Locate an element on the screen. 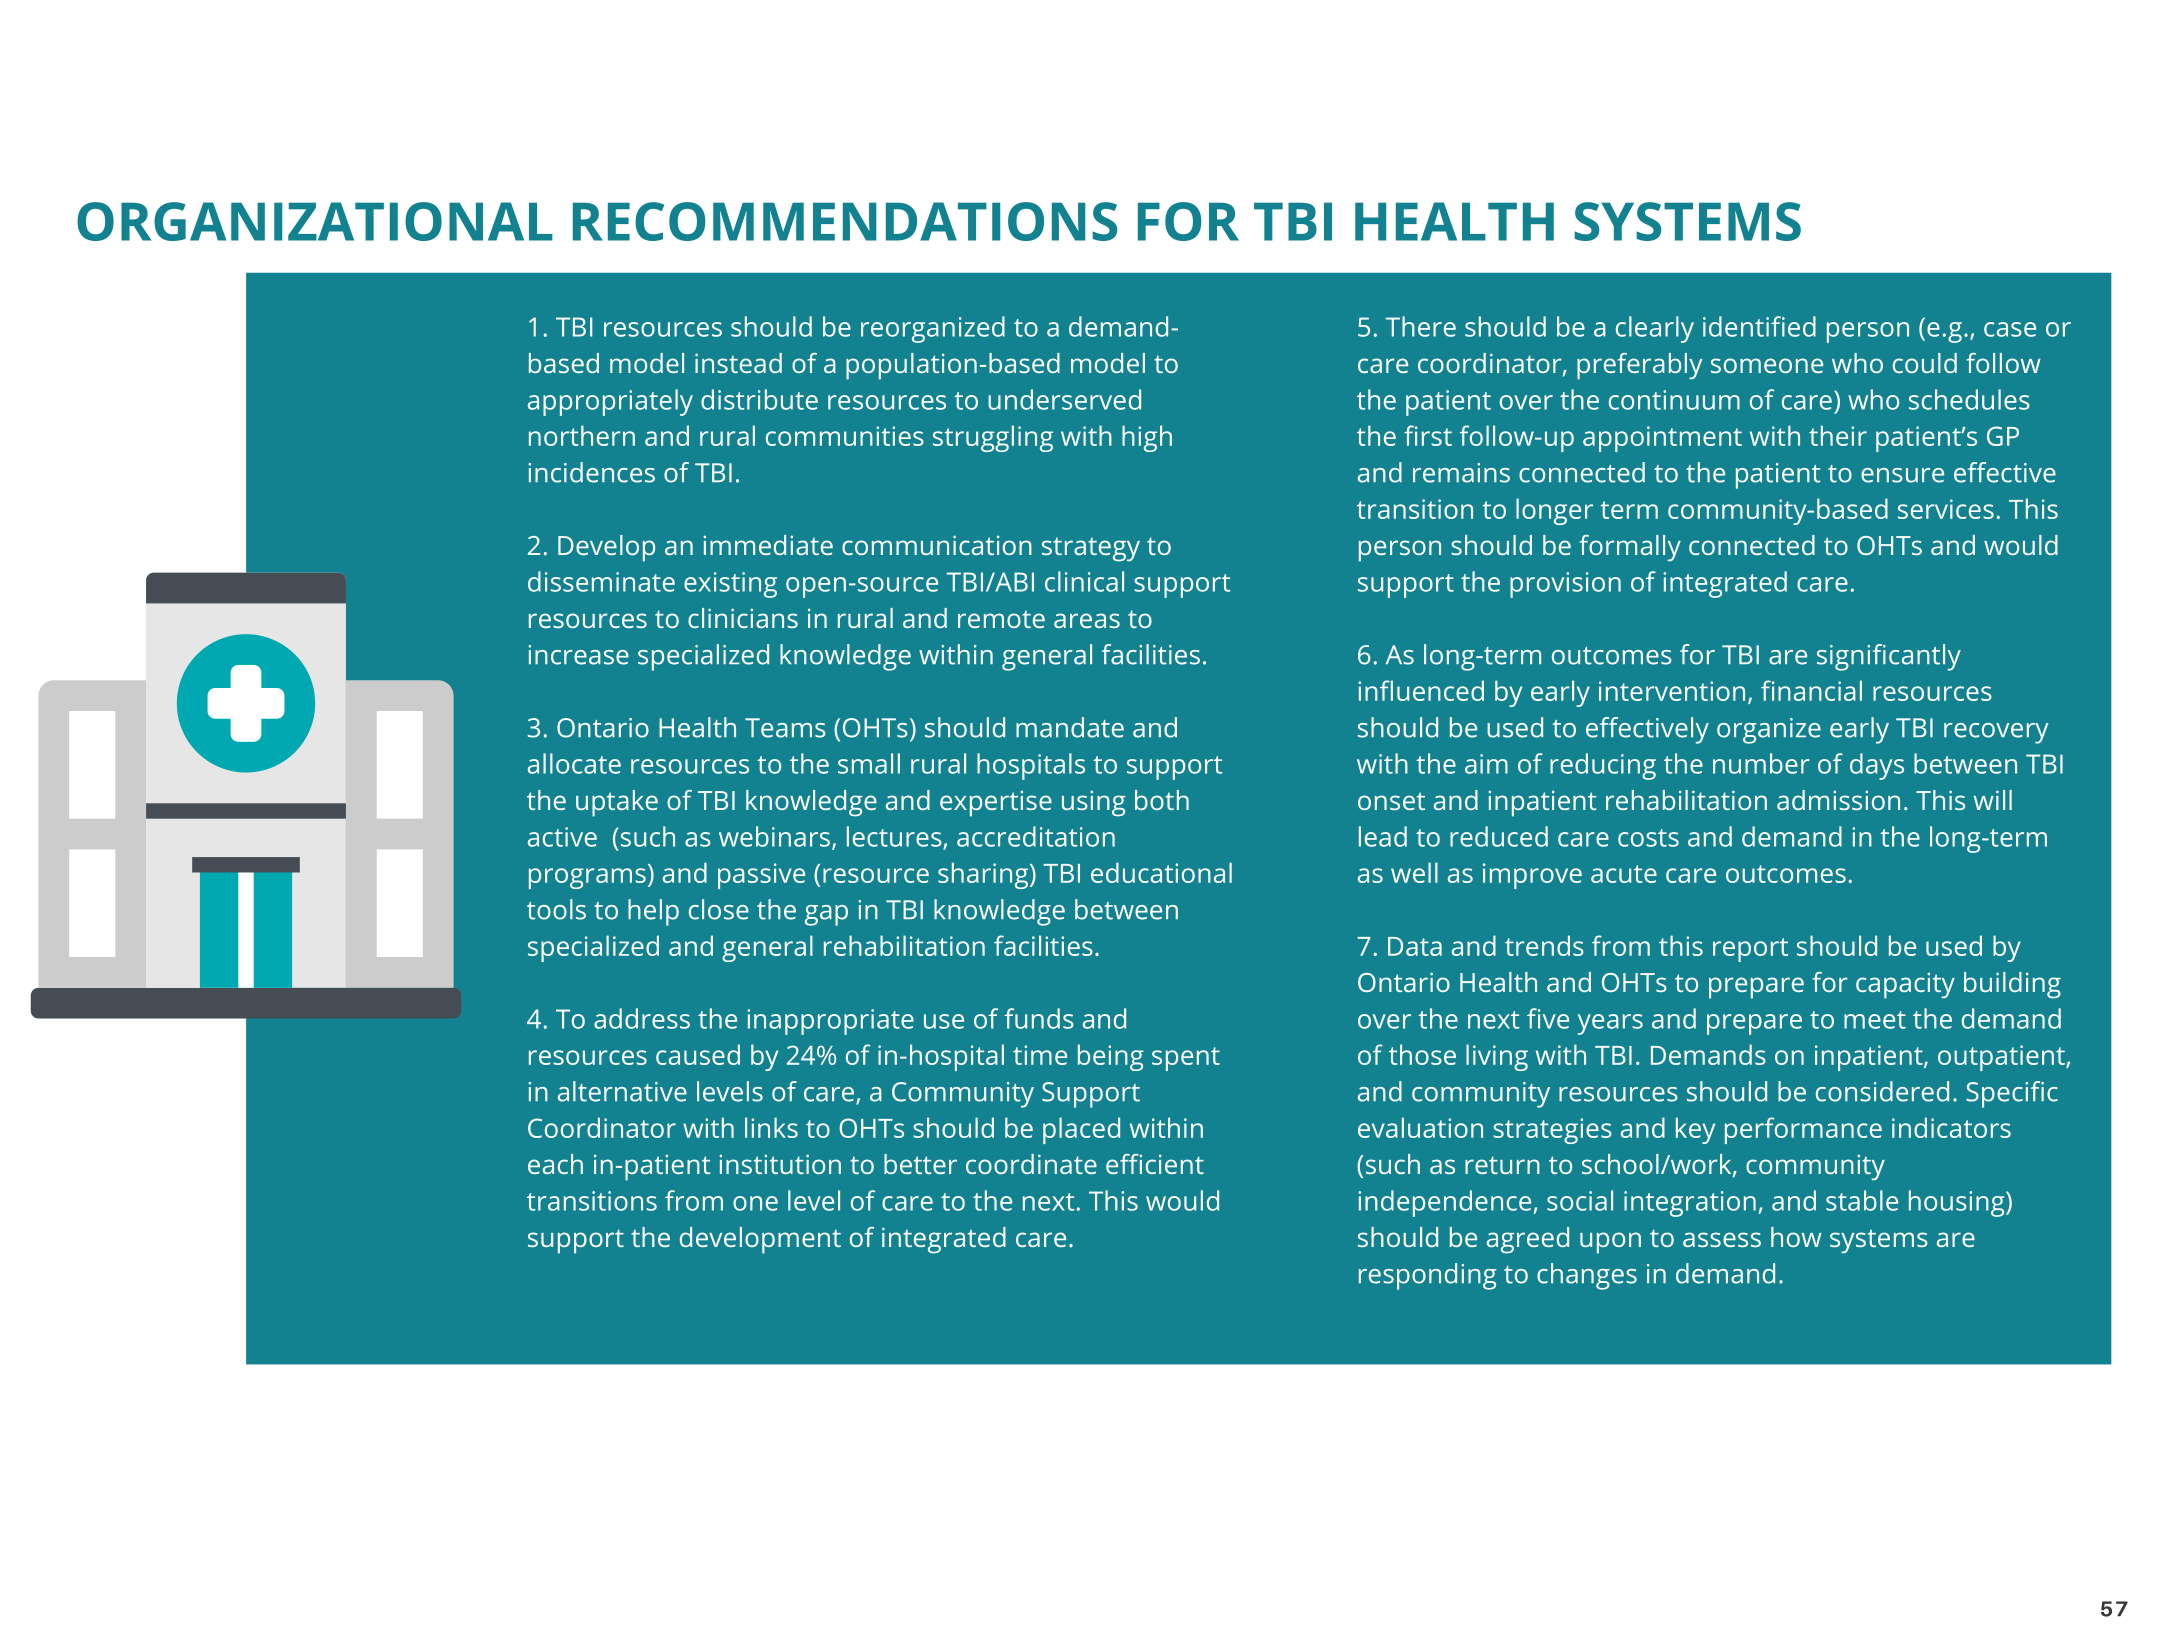  ORGANIZATIONAL is located at coordinates (315, 221).
